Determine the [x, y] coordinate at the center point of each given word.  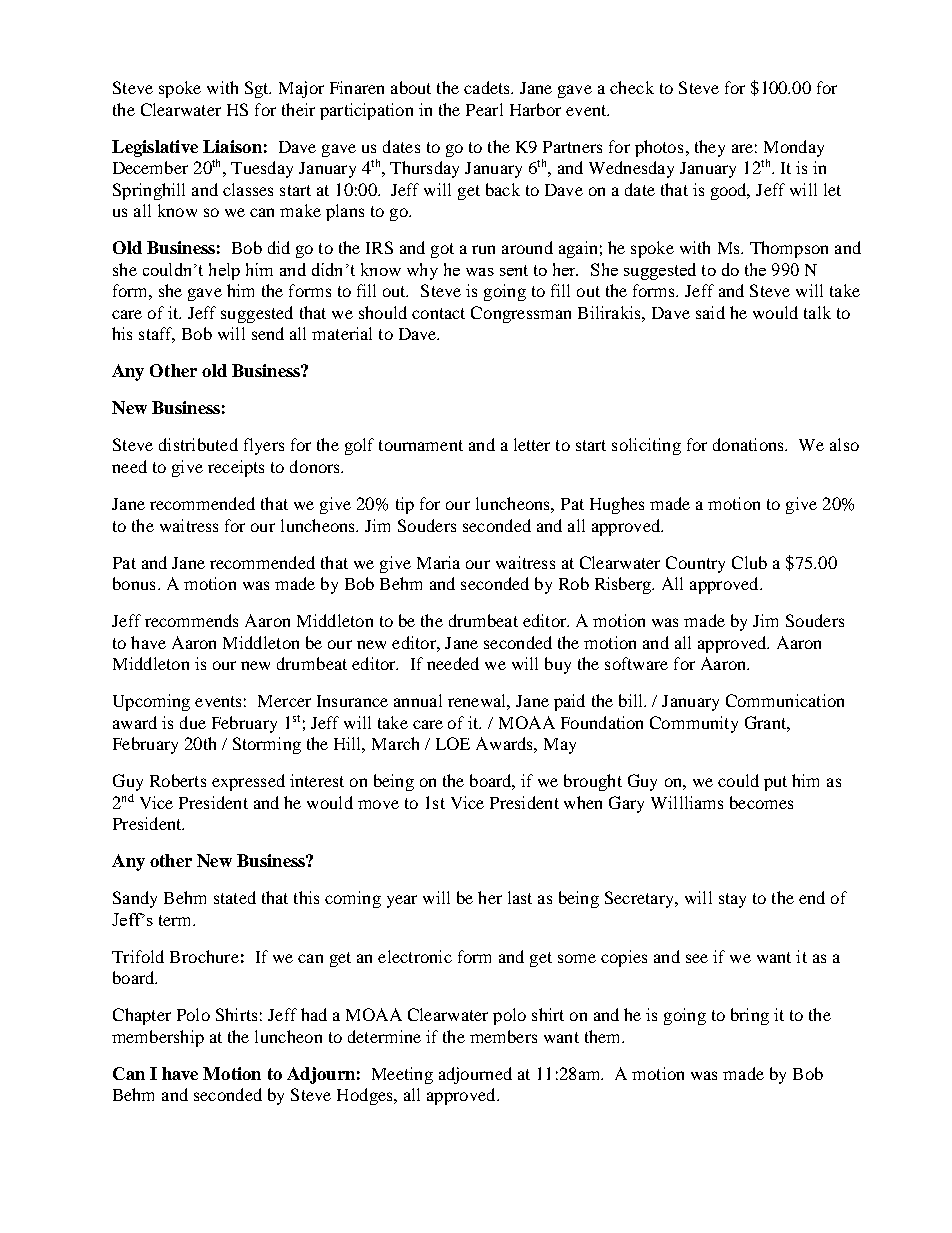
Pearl [484, 109]
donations [749, 444]
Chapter [142, 1016]
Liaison [232, 146]
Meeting [402, 1075]
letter [532, 444]
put [775, 783]
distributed [198, 444]
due [193, 722]
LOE [453, 743]
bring [750, 1016]
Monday [794, 148]
